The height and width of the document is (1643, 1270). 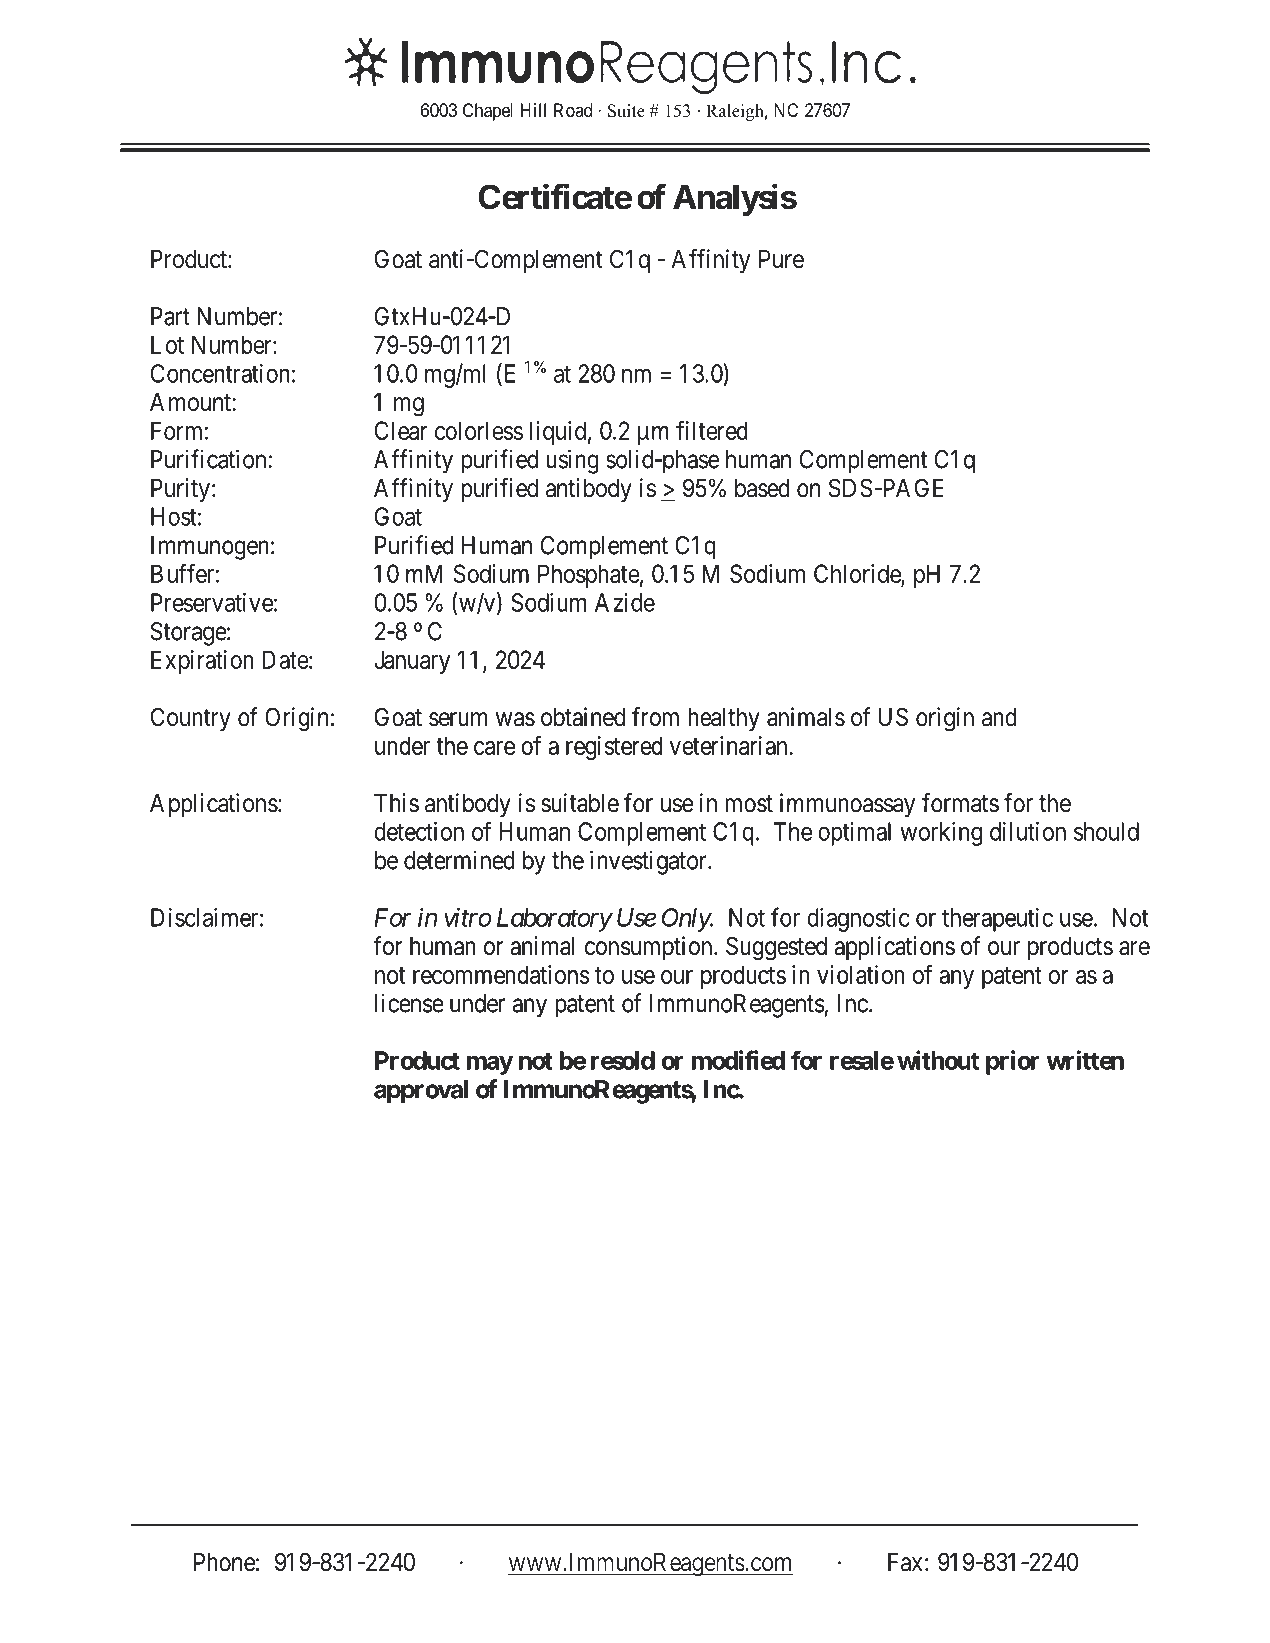 I want to click on prior, so click(x=1012, y=1062).
